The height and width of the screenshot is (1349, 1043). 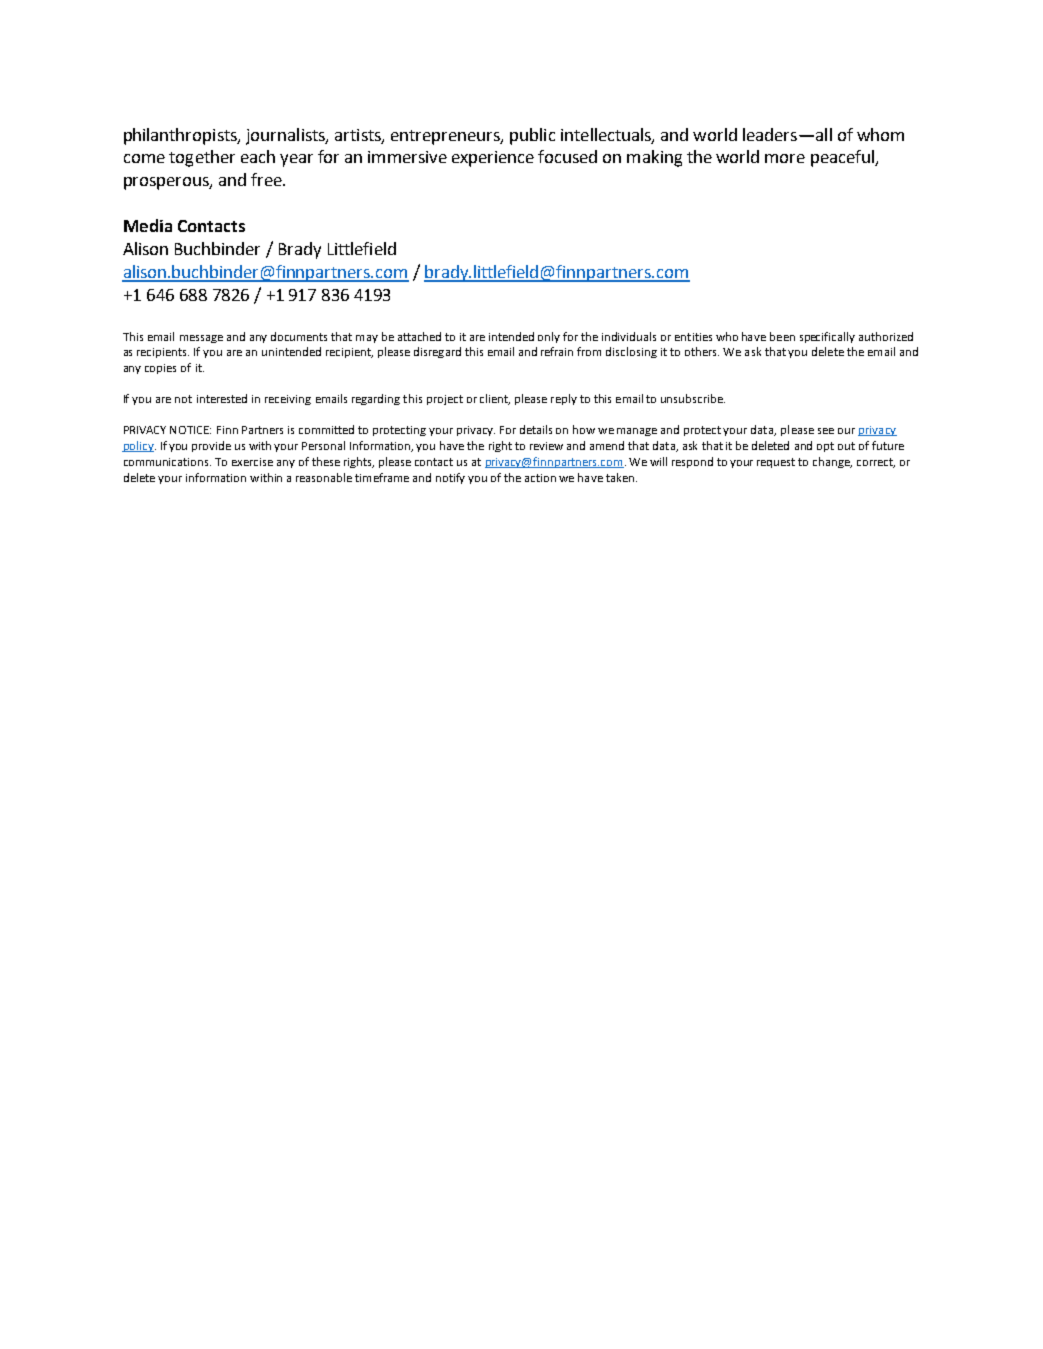 I want to click on request, so click(x=776, y=463).
